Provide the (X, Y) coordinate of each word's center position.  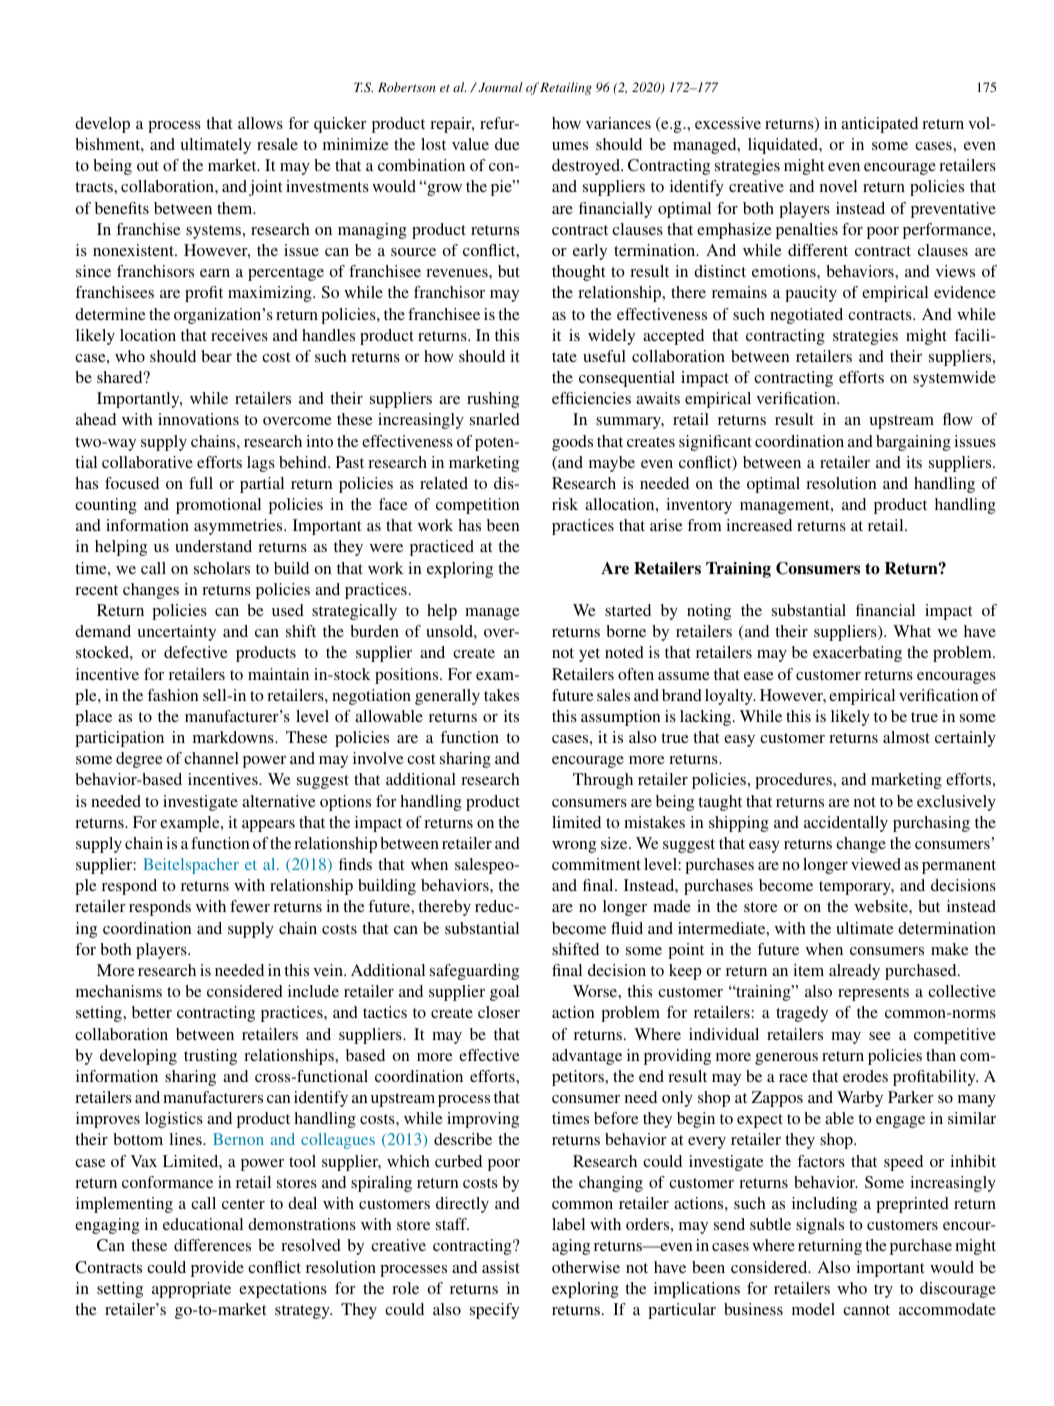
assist (501, 1267)
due (507, 144)
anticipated (879, 125)
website (882, 906)
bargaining (913, 443)
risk (565, 504)
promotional (218, 506)
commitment (596, 864)
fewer (250, 906)
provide (217, 1269)
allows (260, 123)
